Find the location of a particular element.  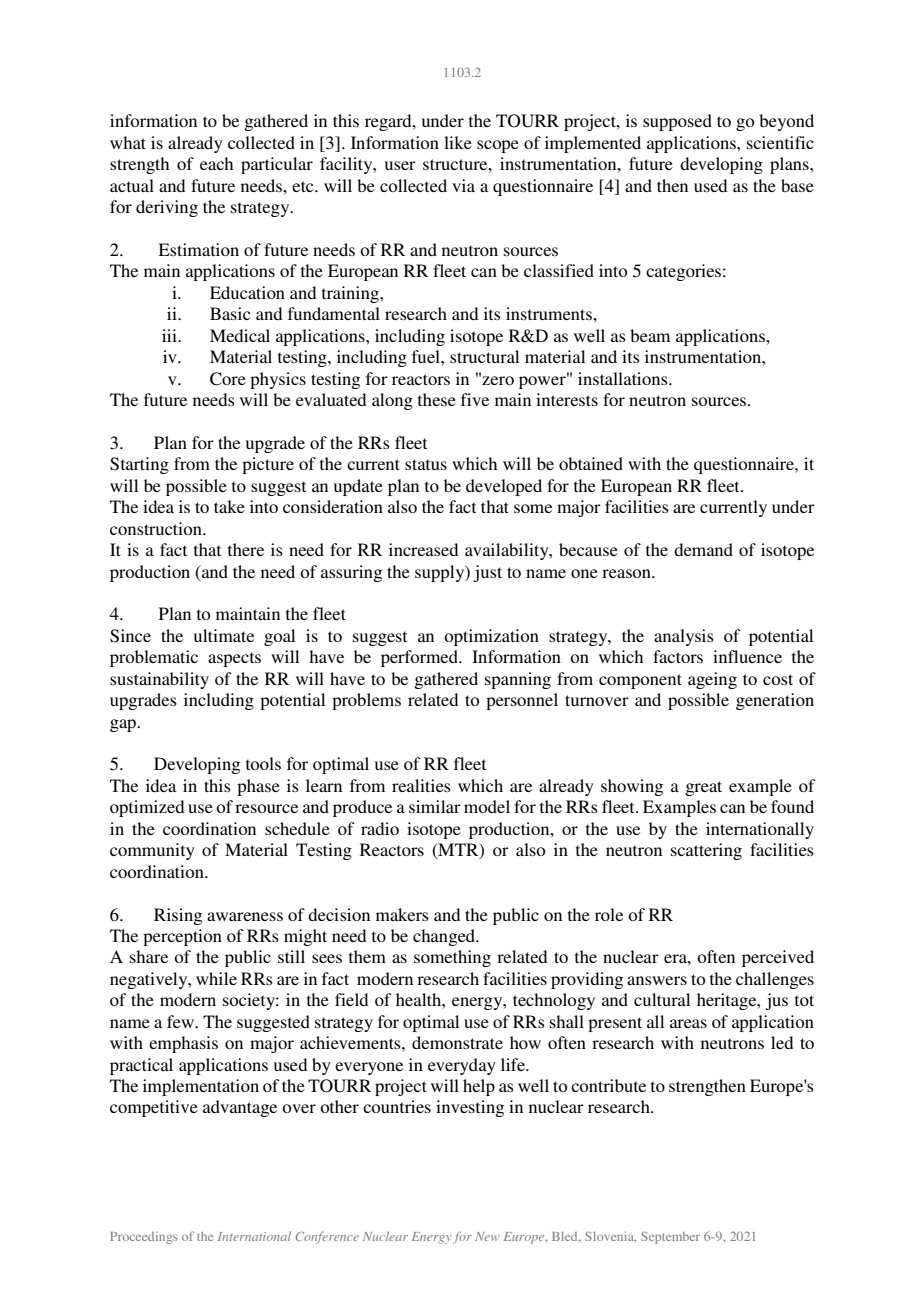

aspects is located at coordinates (234, 659).
